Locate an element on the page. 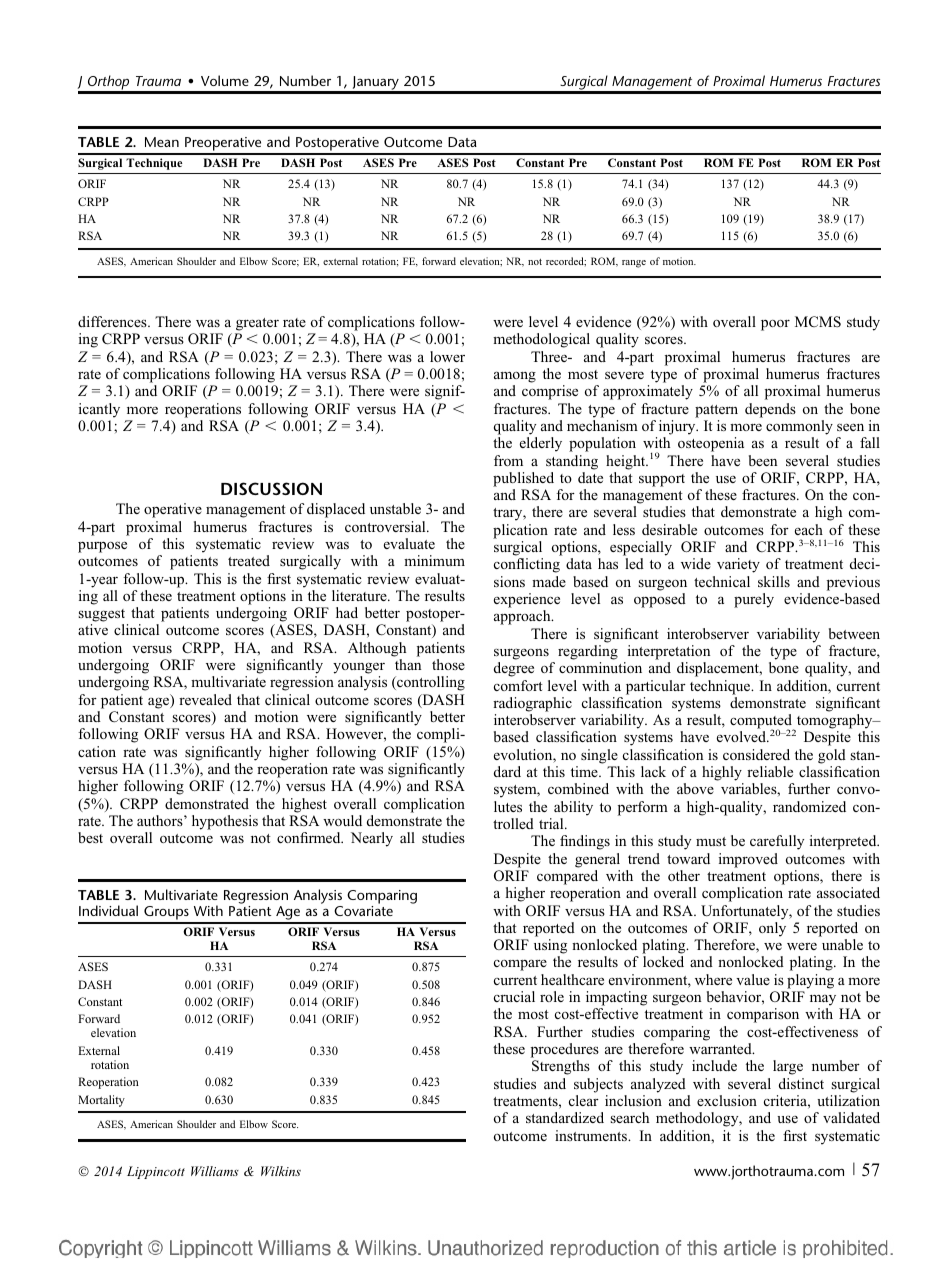  range is located at coordinates (634, 264).
